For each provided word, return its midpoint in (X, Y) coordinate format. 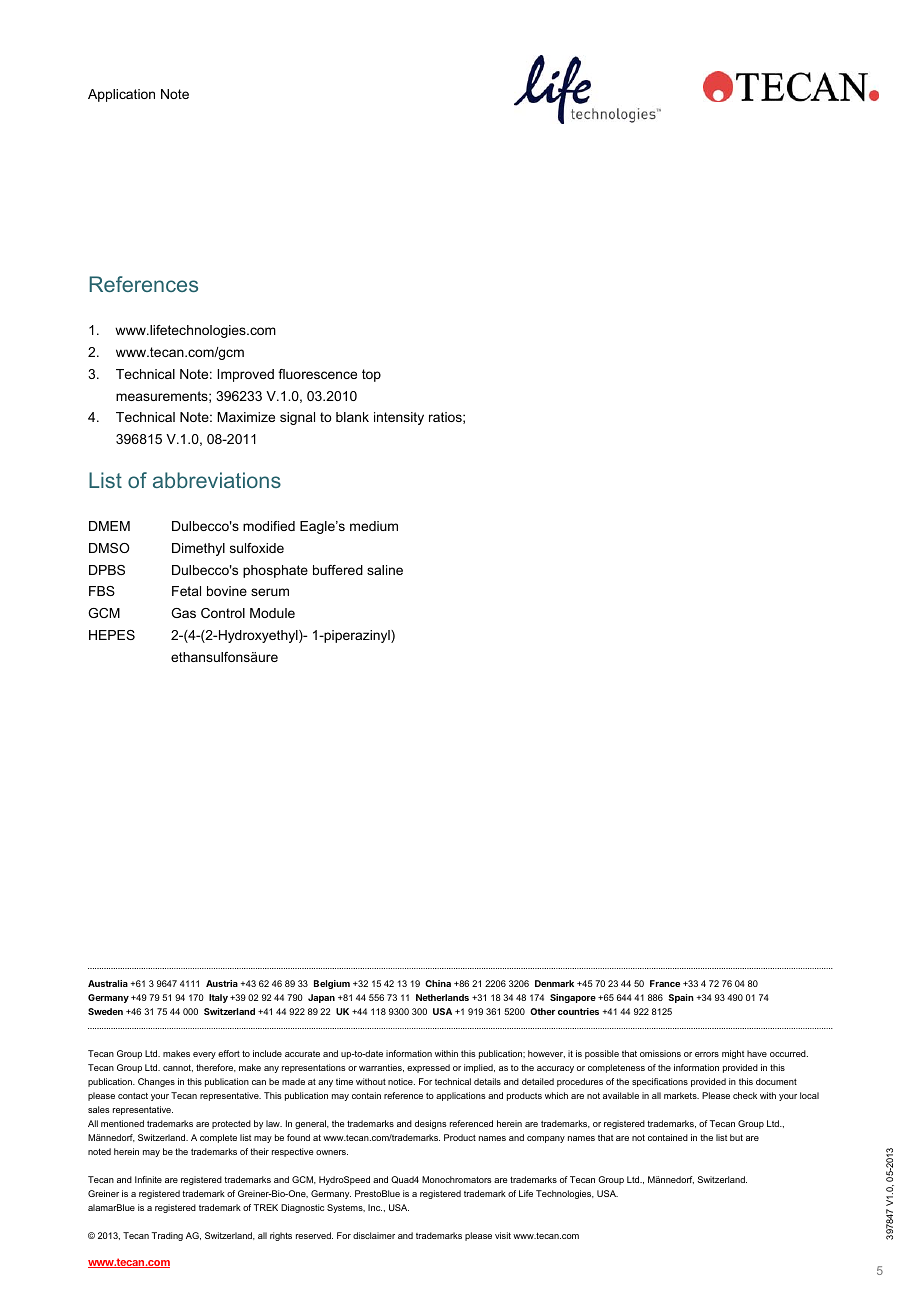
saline (385, 570)
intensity (399, 418)
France (665, 983)
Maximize (246, 417)
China (438, 983)
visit (503, 1235)
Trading (167, 1236)
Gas (183, 613)
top (371, 375)
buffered (338, 570)
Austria (222, 983)
